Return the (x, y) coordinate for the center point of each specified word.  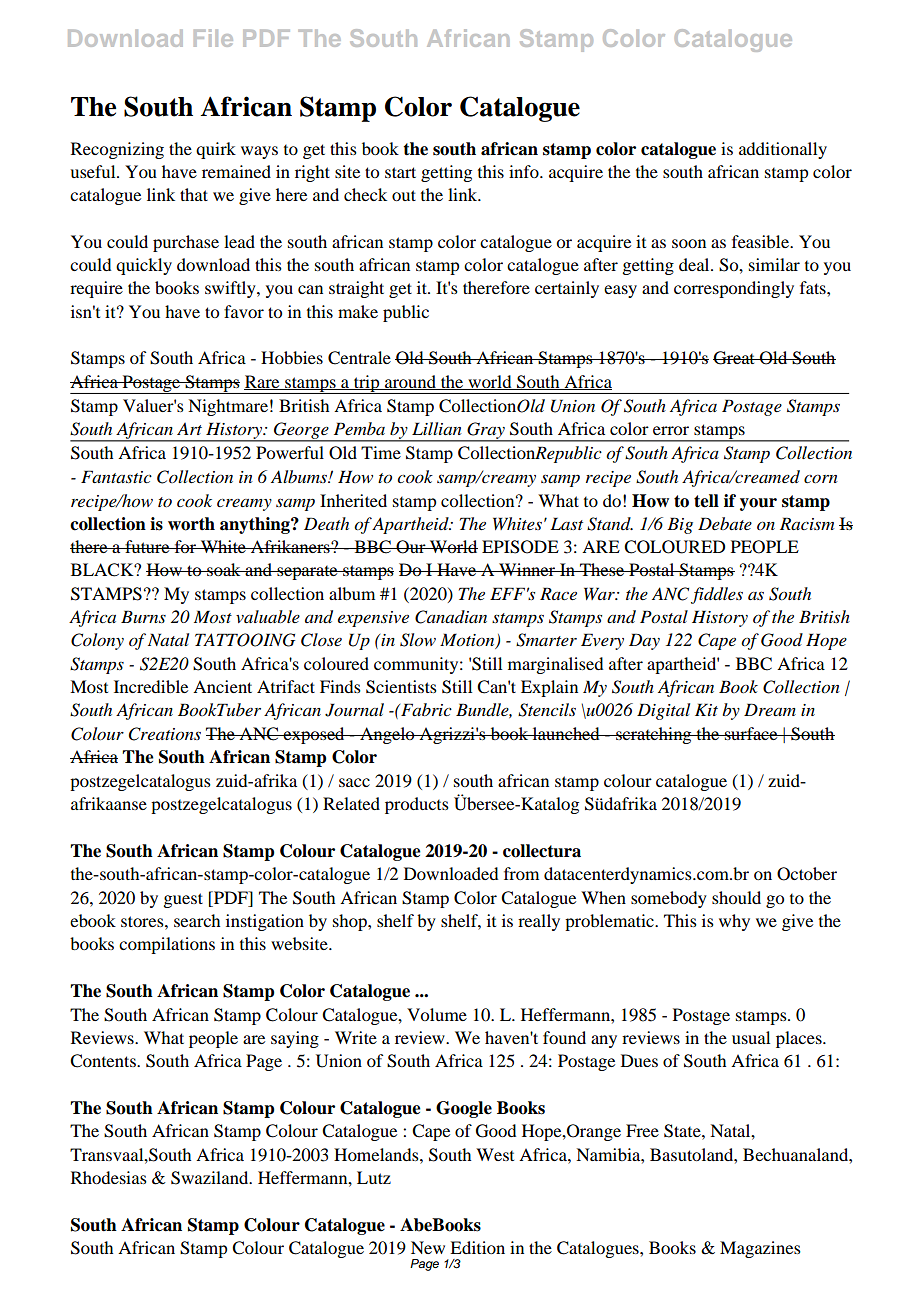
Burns (143, 616)
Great (735, 358)
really (539, 922)
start (400, 172)
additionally (783, 150)
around (410, 382)
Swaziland (211, 1178)
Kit (706, 709)
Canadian (451, 617)
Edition (477, 1247)
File (213, 38)
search (197, 920)
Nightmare (228, 407)
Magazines (760, 1249)
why (734, 922)
